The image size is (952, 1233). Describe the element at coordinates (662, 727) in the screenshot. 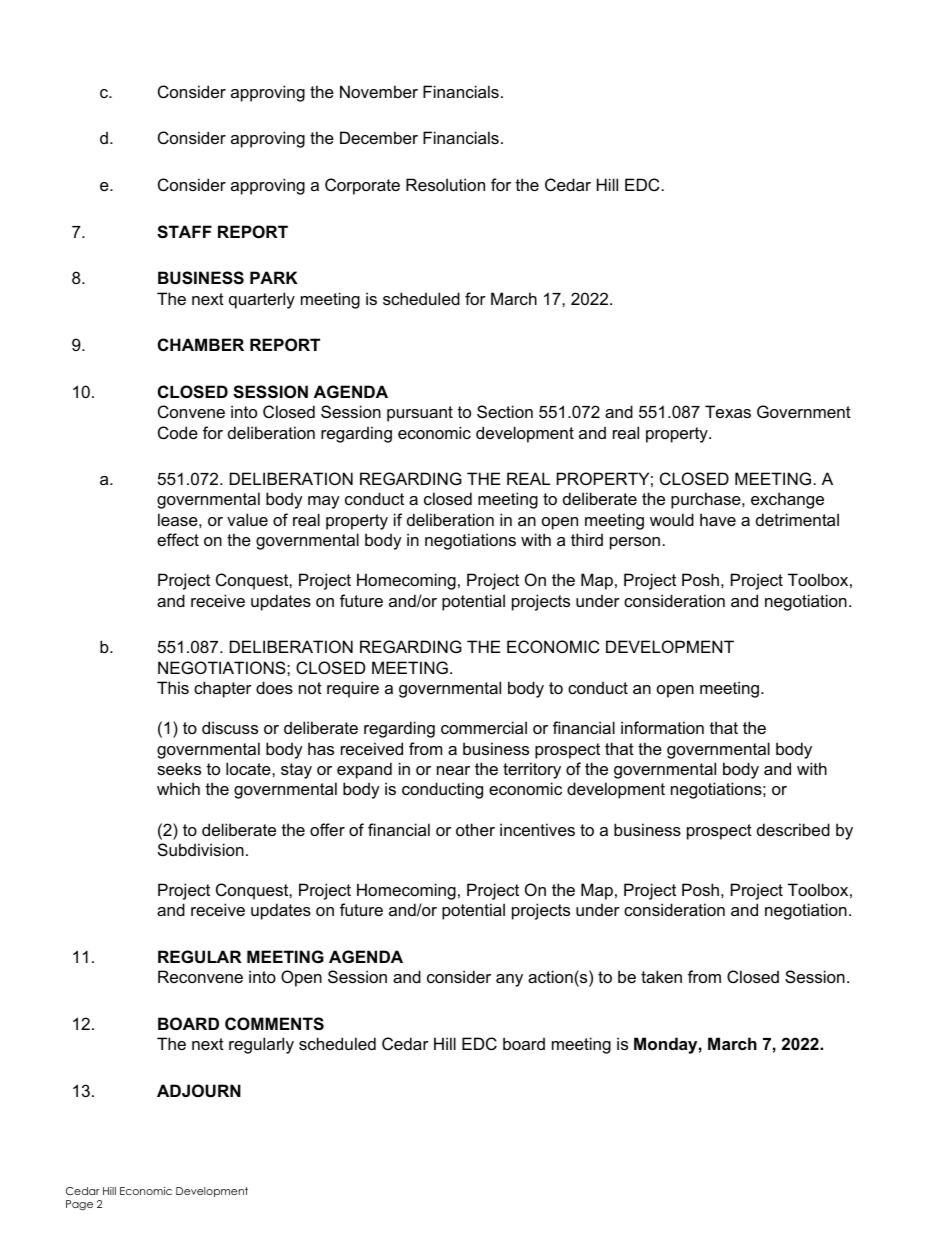

I see `information` at that location.
